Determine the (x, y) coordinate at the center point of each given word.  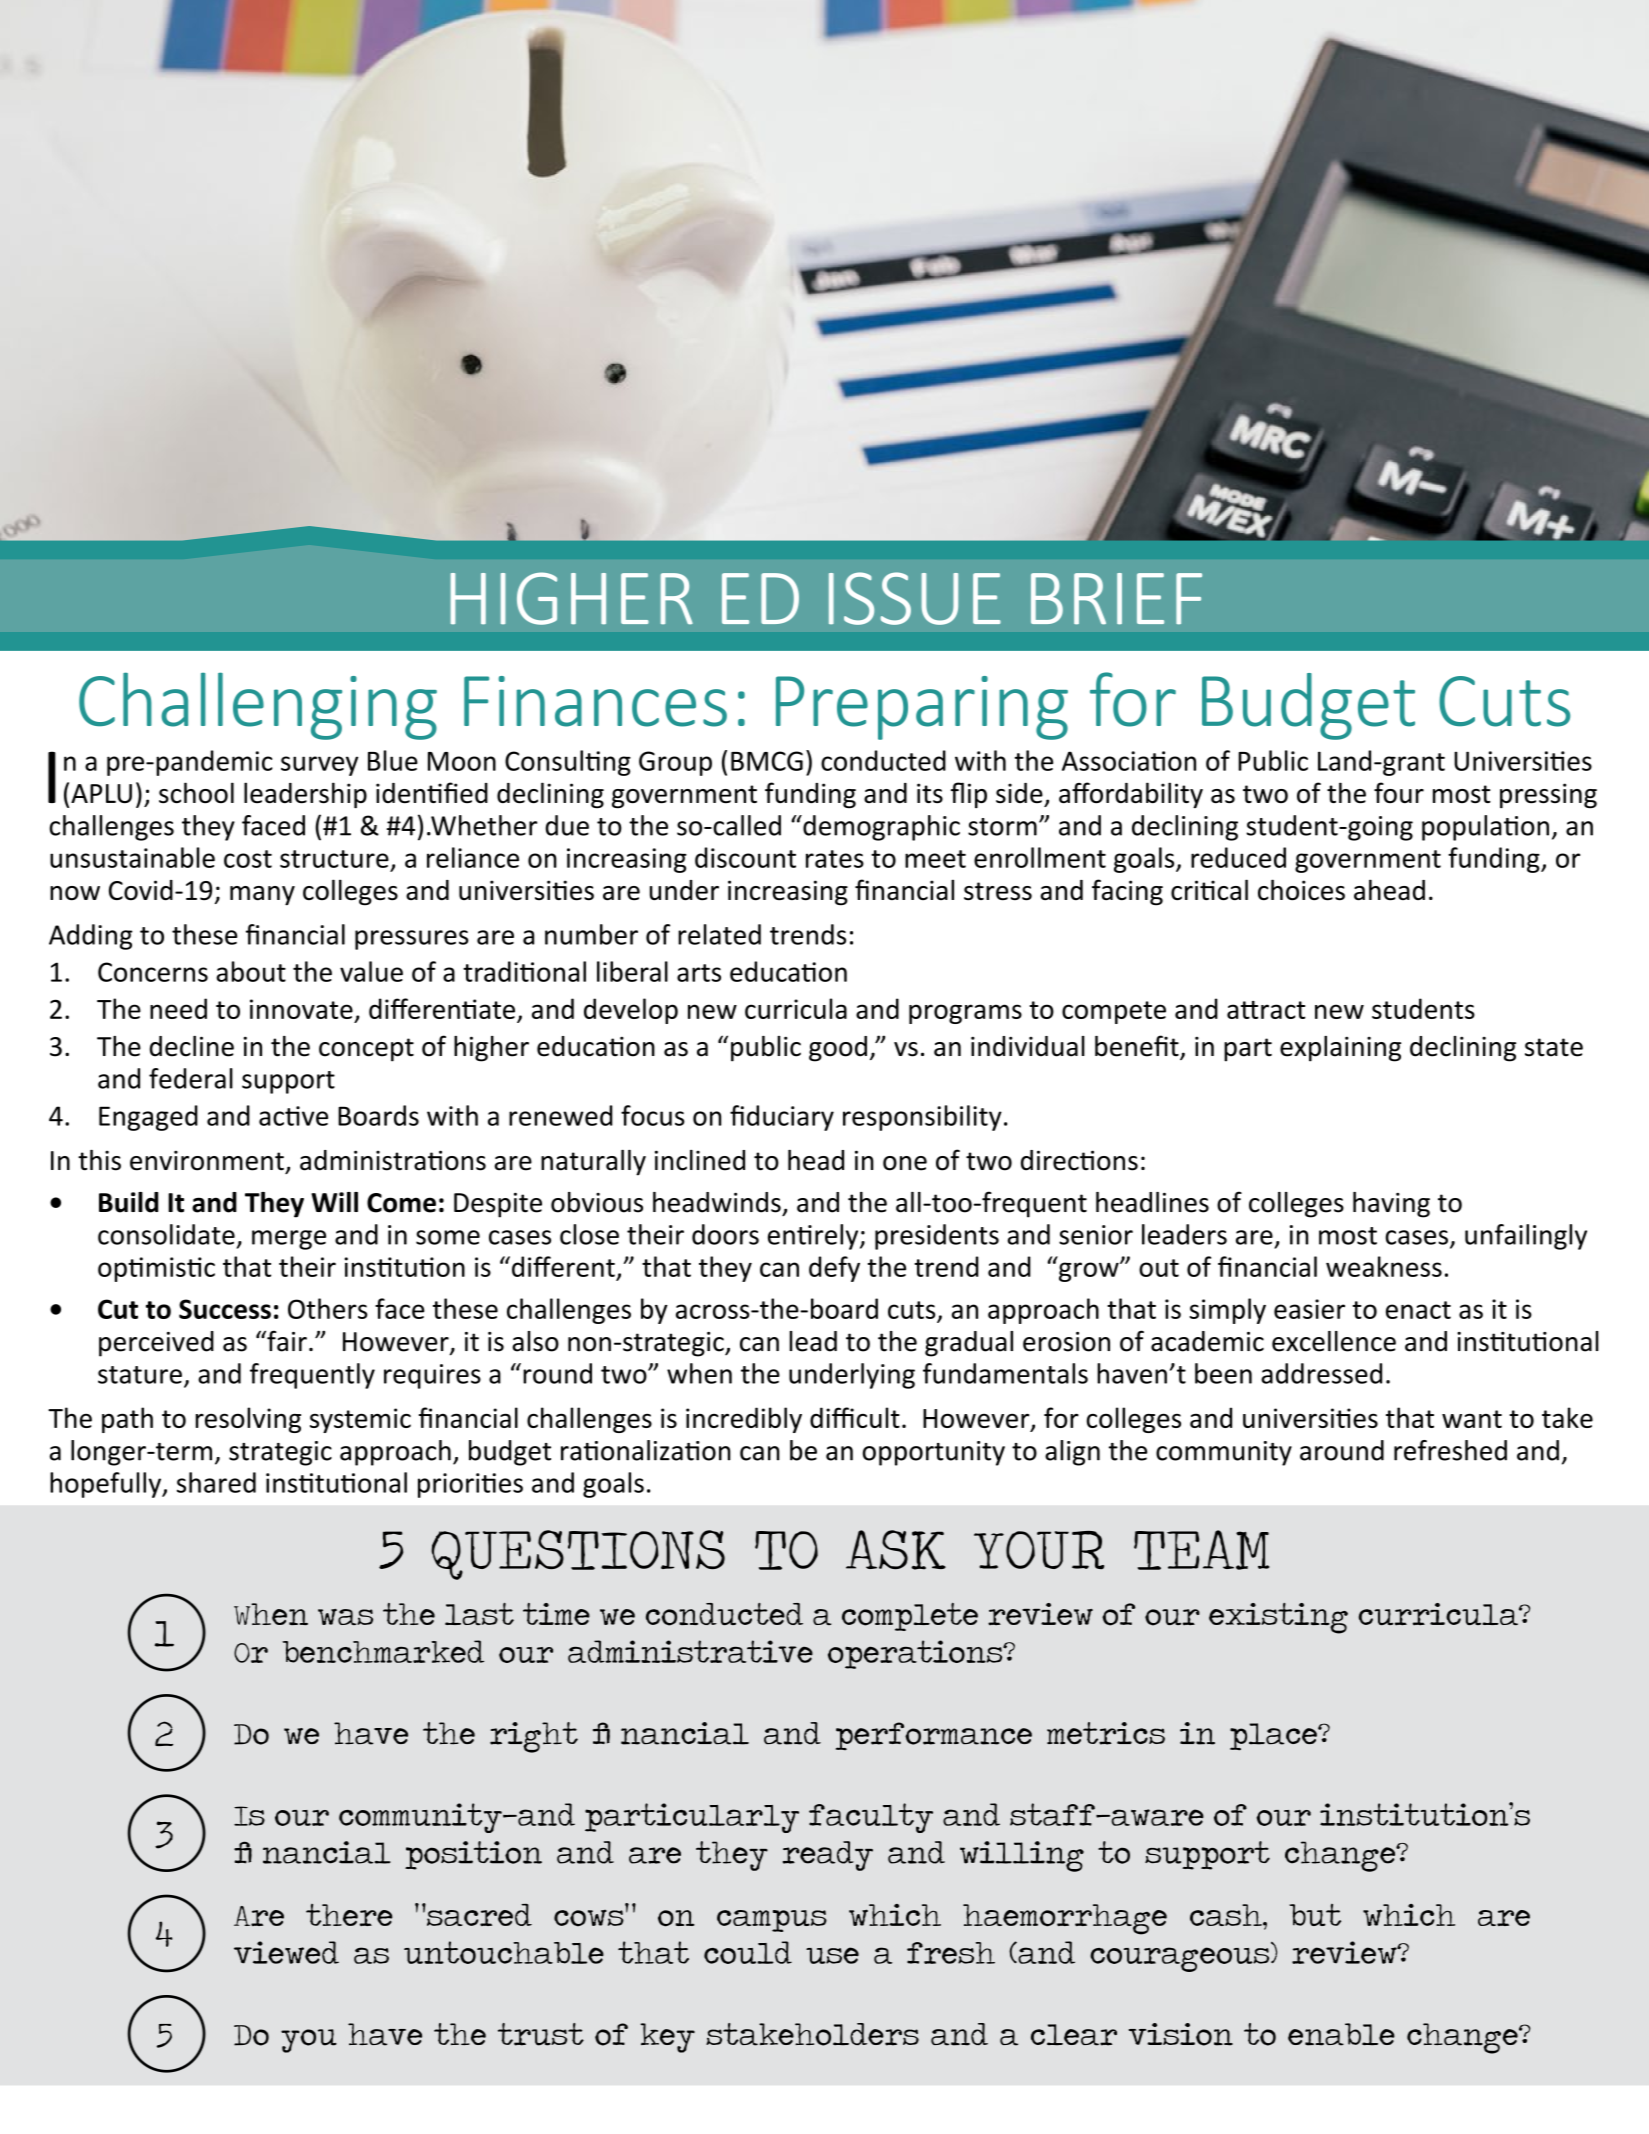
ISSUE (915, 598)
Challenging (258, 706)
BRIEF (1116, 598)
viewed (286, 1952)
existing (1278, 1618)
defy (834, 1269)
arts (699, 973)
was (345, 1616)
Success (225, 1309)
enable (1341, 2034)
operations (916, 1654)
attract (1266, 1010)
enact (1418, 1310)
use (832, 1955)
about (251, 971)
